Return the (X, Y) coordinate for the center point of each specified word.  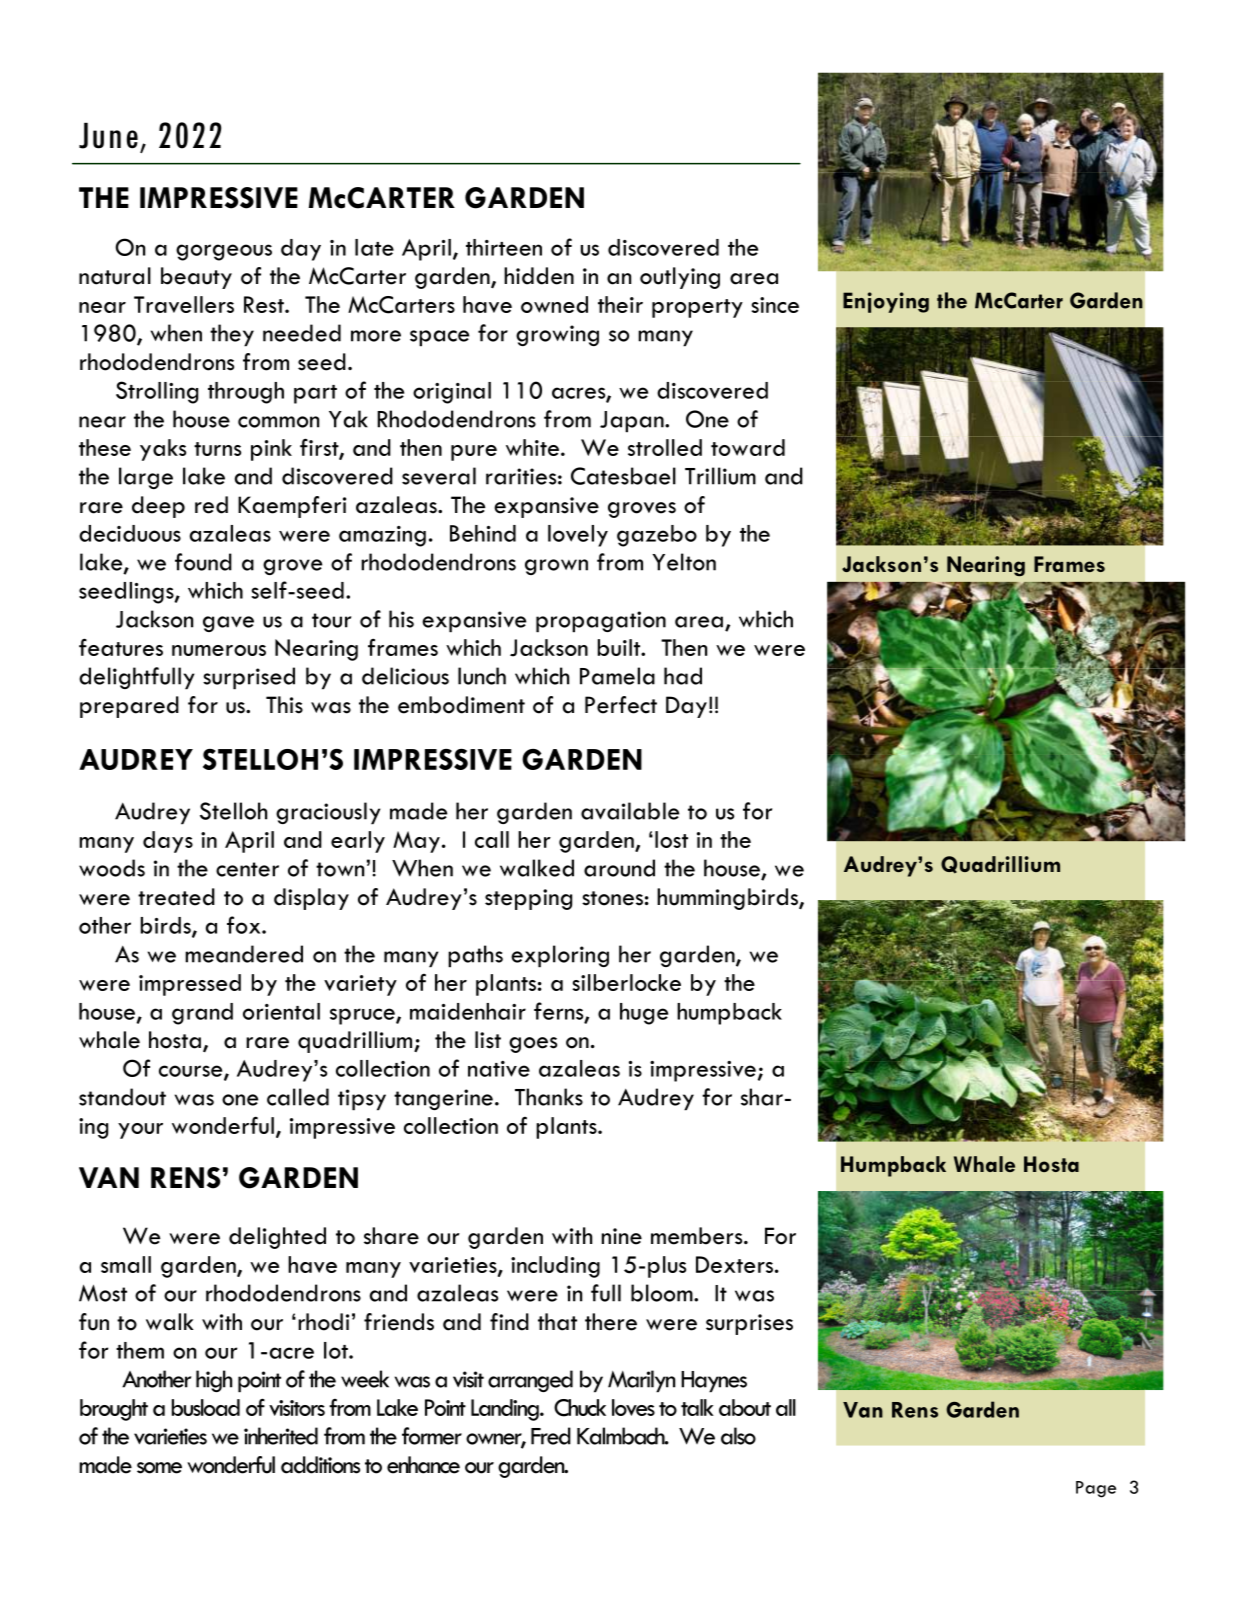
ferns (560, 1012)
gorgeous (224, 252)
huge (644, 1014)
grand (202, 1014)
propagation (601, 622)
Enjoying (886, 302)
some (159, 1468)
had (683, 676)
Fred (551, 1436)
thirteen (504, 247)
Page (1096, 1489)
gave (228, 624)
